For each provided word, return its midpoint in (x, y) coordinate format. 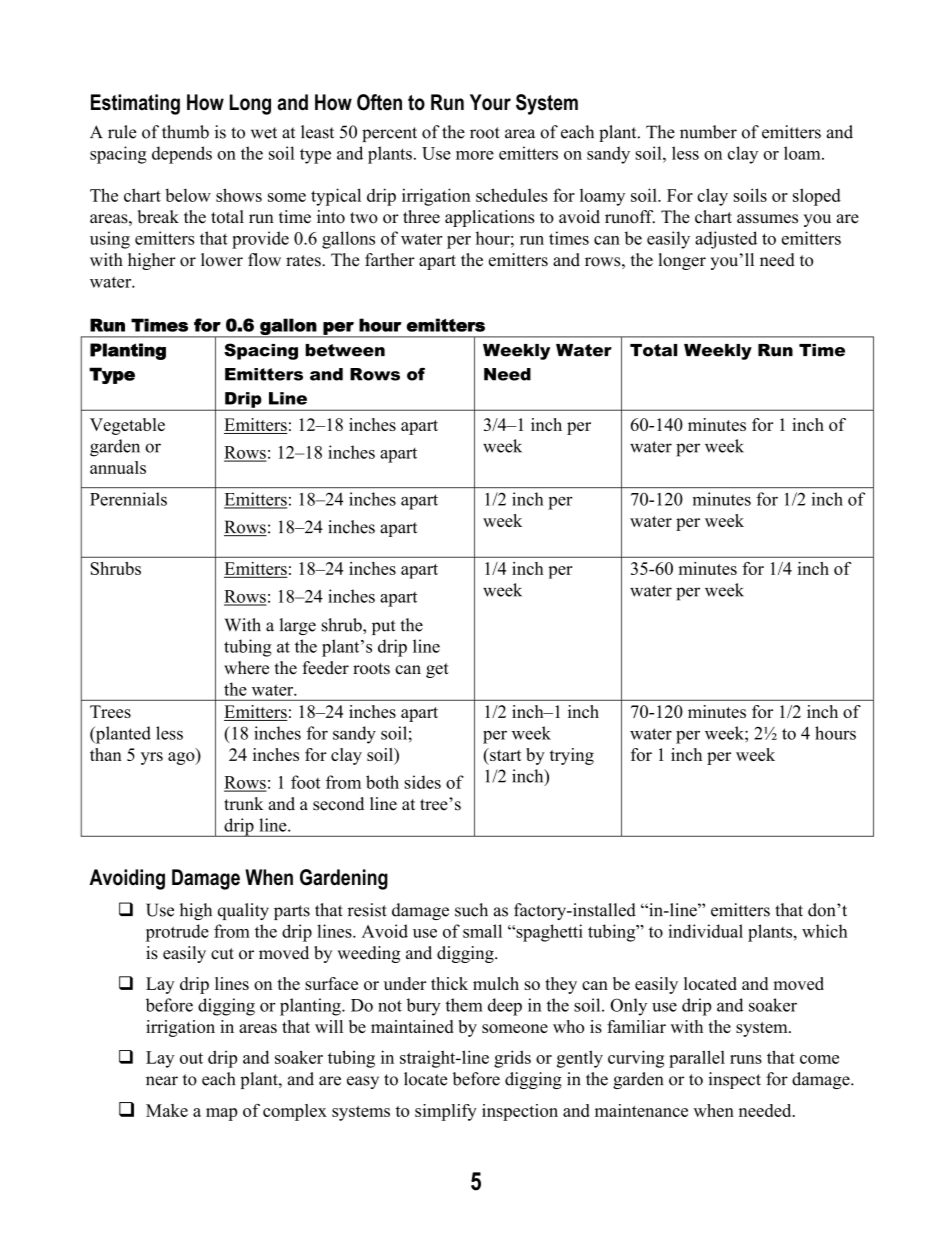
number (708, 132)
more (475, 155)
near (162, 1081)
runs (746, 1059)
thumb (185, 132)
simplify (446, 1112)
